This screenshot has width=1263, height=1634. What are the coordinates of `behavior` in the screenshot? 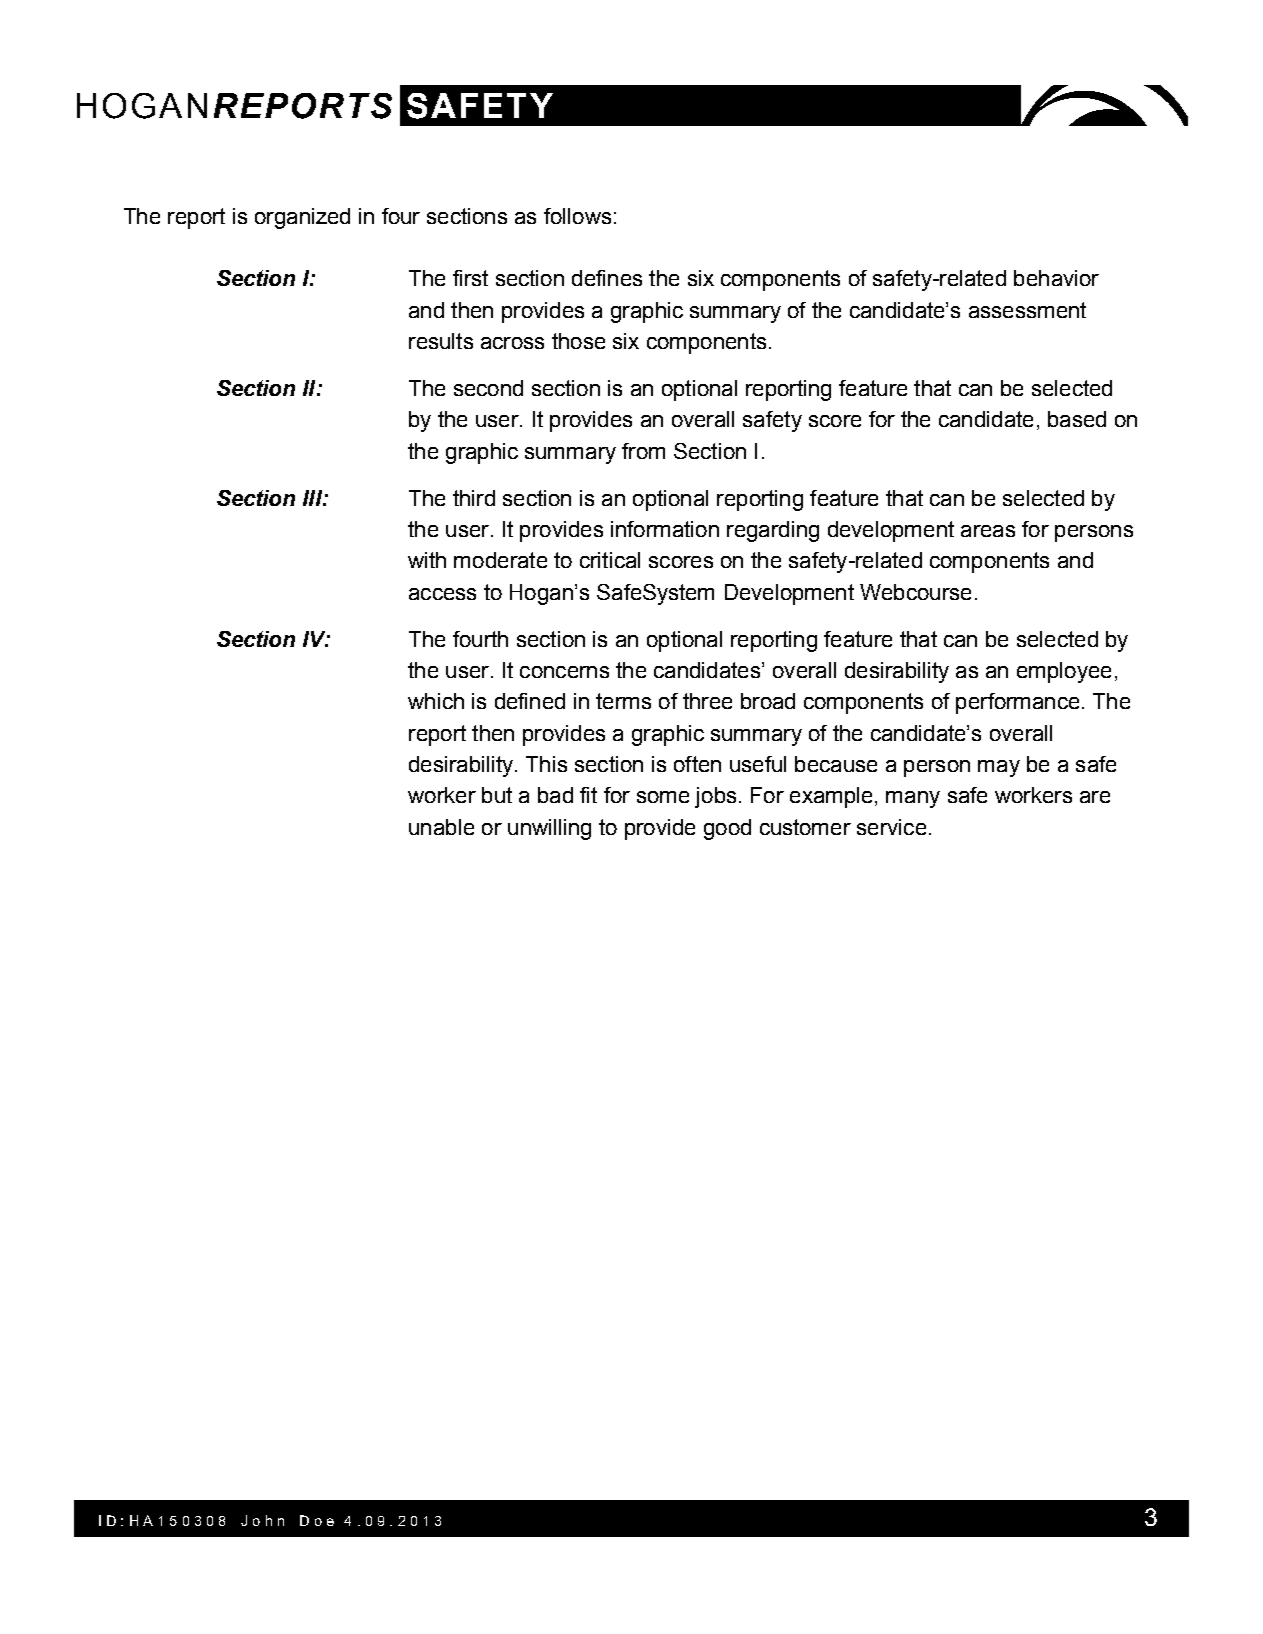 It's located at (1056, 278).
